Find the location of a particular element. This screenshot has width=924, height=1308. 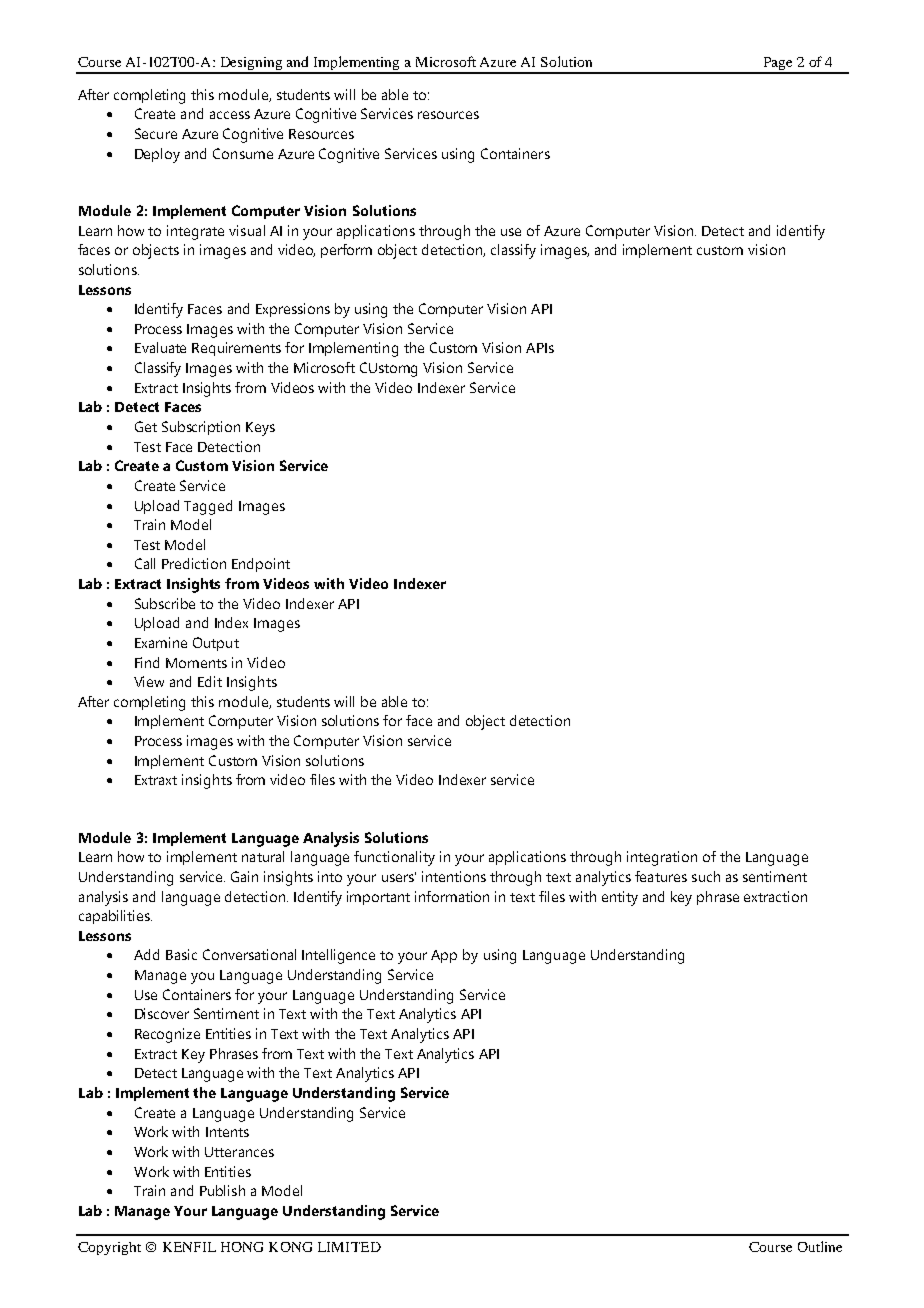

Page is located at coordinates (778, 65).
